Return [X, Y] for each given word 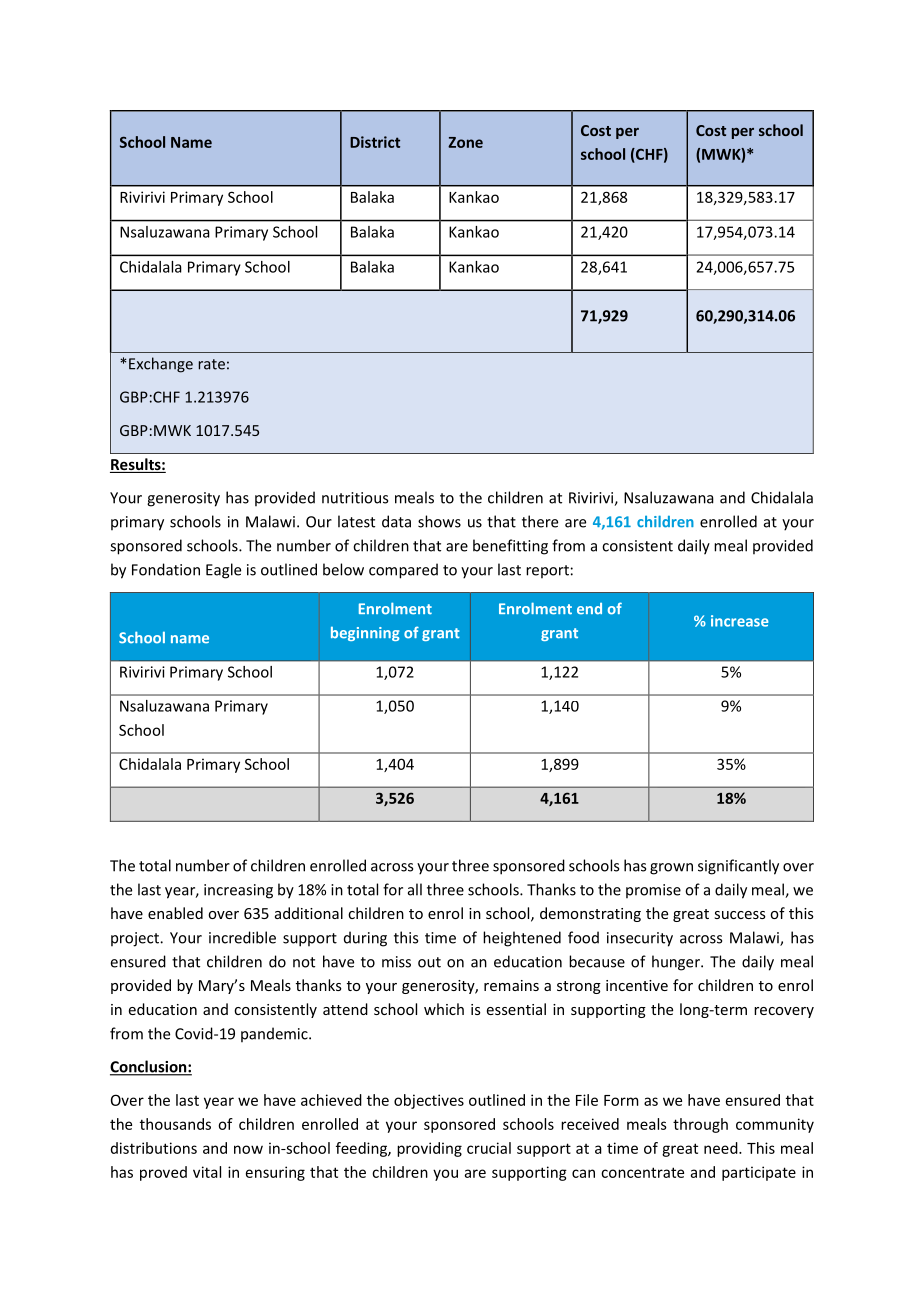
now [248, 1149]
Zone [465, 142]
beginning [365, 633]
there [540, 521]
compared [403, 571]
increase [740, 621]
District [375, 142]
